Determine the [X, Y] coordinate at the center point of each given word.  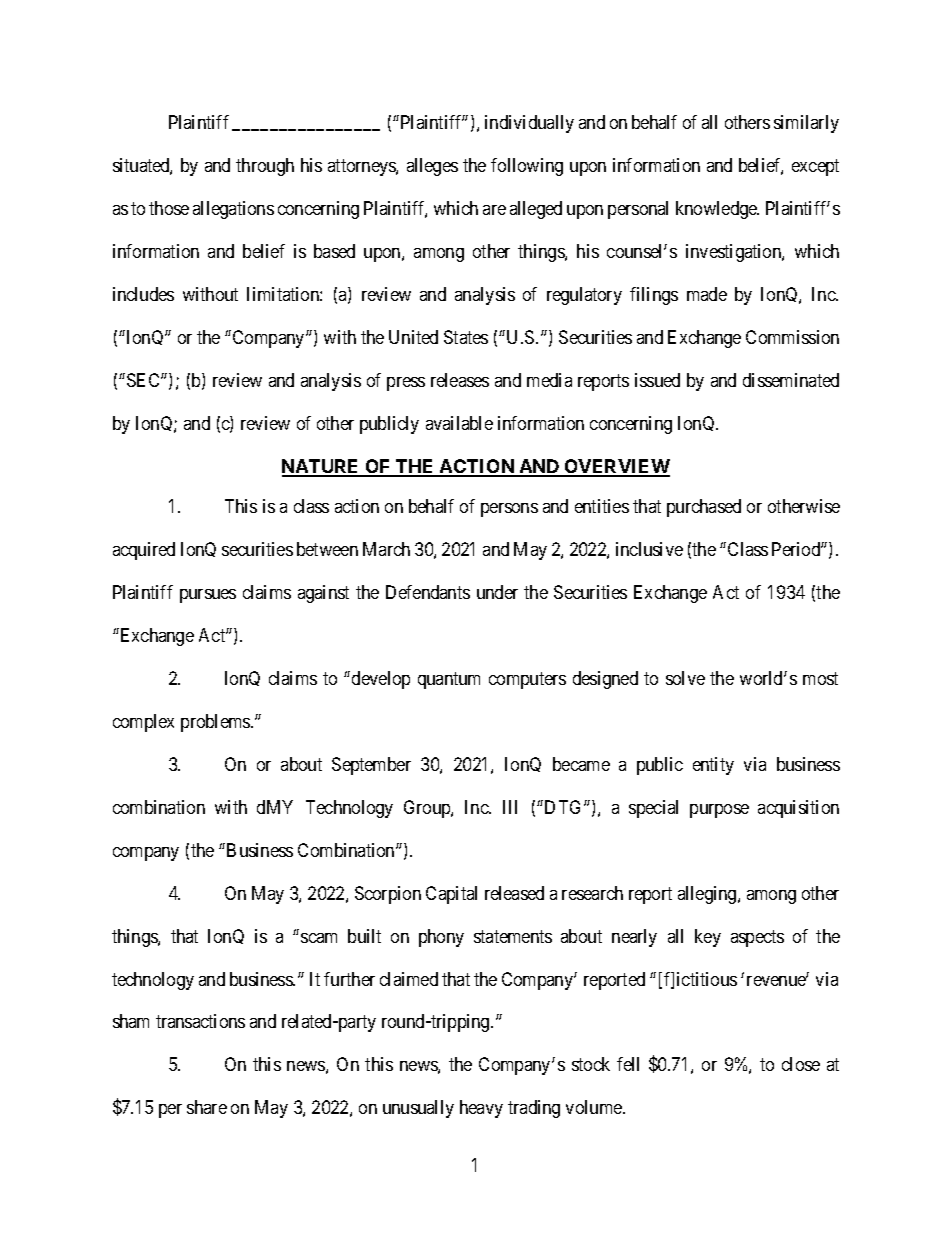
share [207, 1107]
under [497, 592]
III [510, 807]
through [265, 167]
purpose [719, 811]
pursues [208, 596]
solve [685, 678]
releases [460, 380]
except [815, 167]
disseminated [791, 380]
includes [143, 294]
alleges [432, 167]
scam [319, 938]
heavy [481, 1109]
